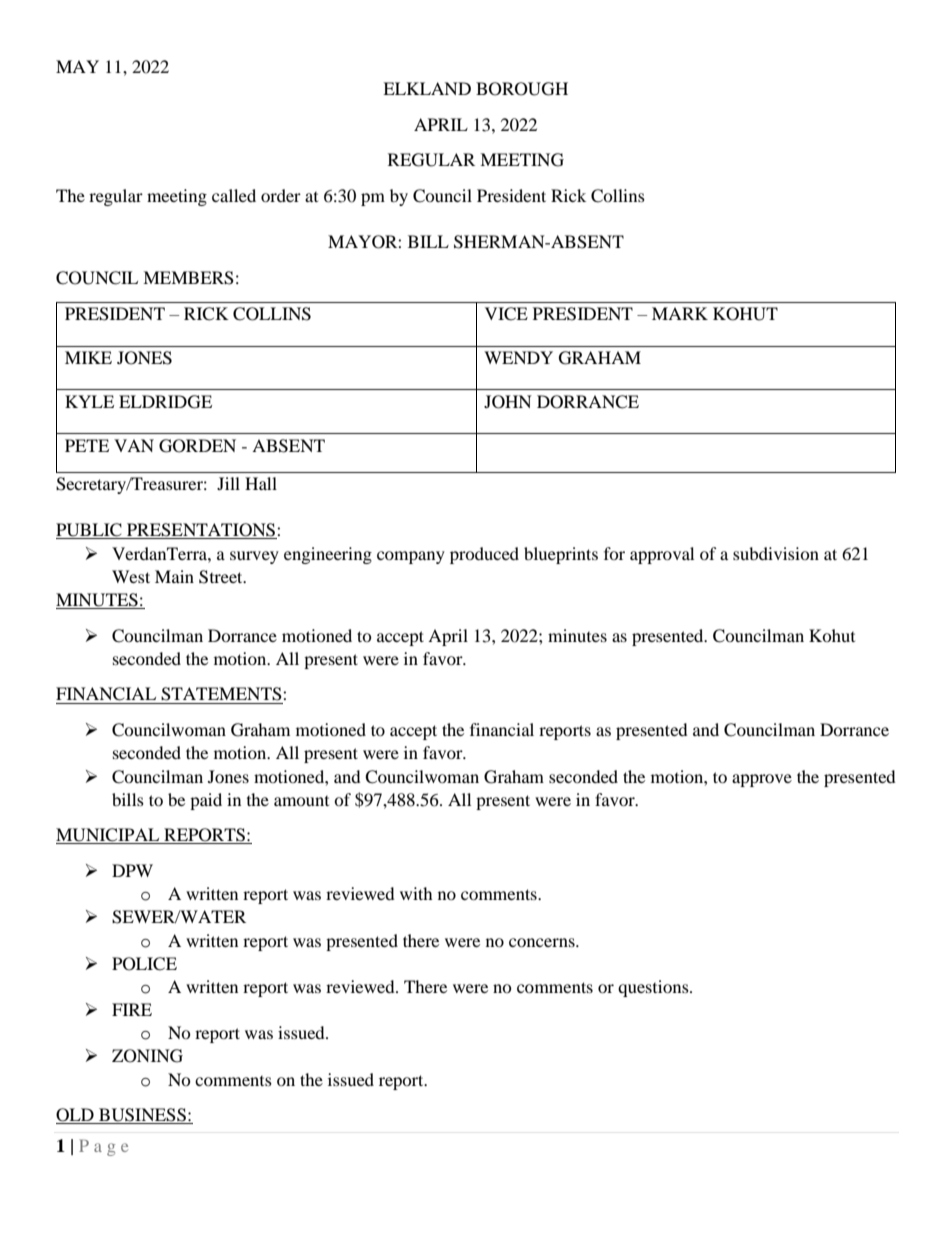 The width and height of the page is (952, 1233). What do you see at coordinates (662, 555) in the page?
I see `approval` at bounding box center [662, 555].
